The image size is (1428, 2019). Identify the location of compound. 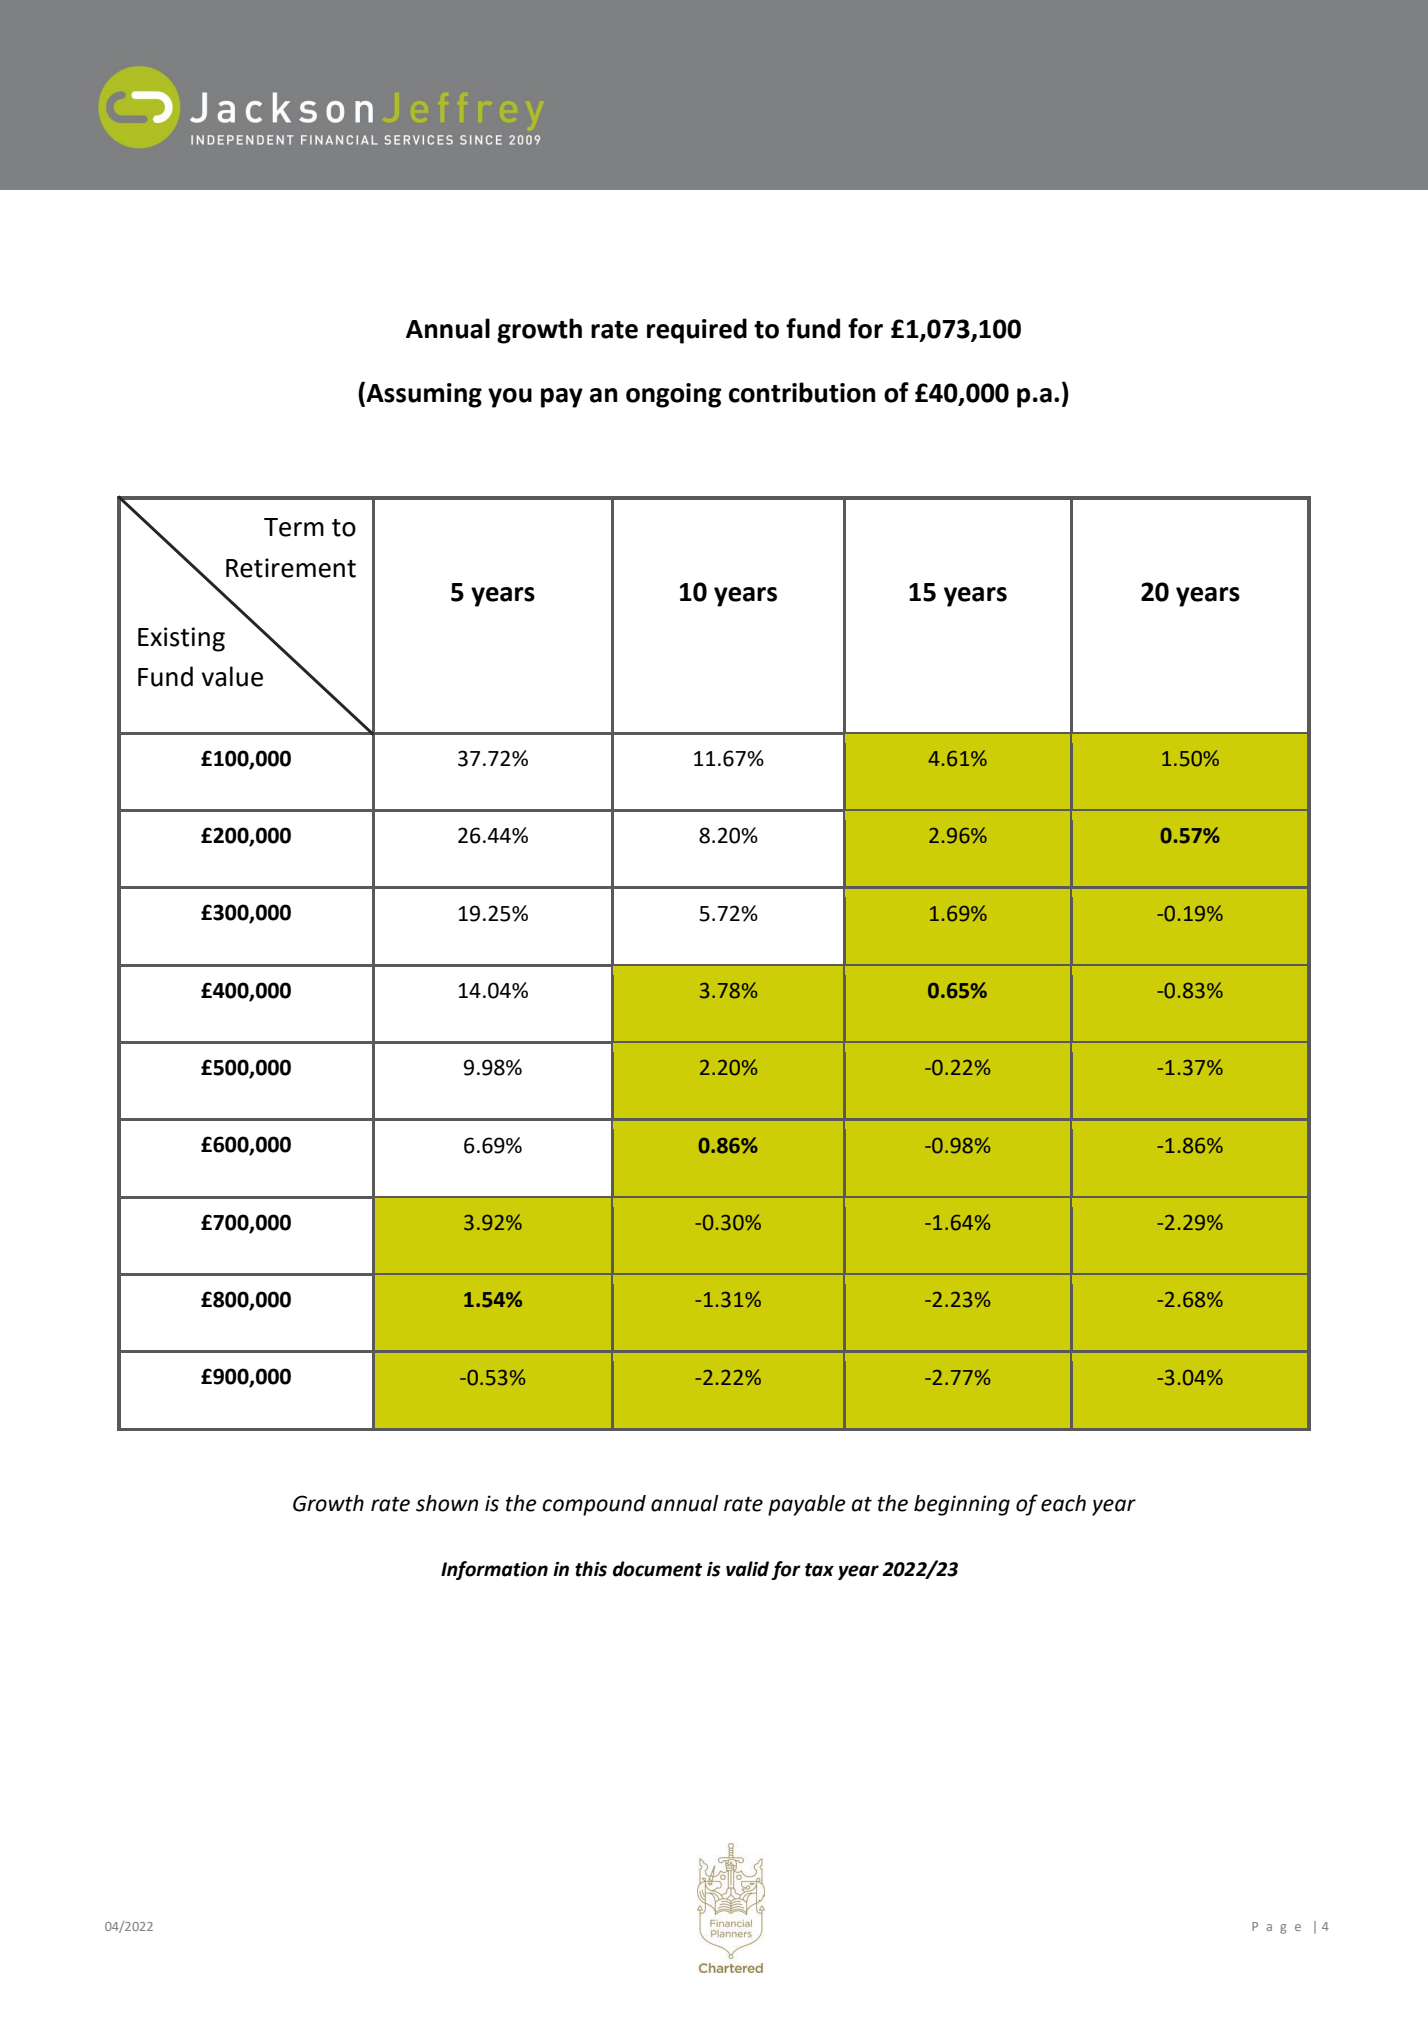
(594, 1505).
